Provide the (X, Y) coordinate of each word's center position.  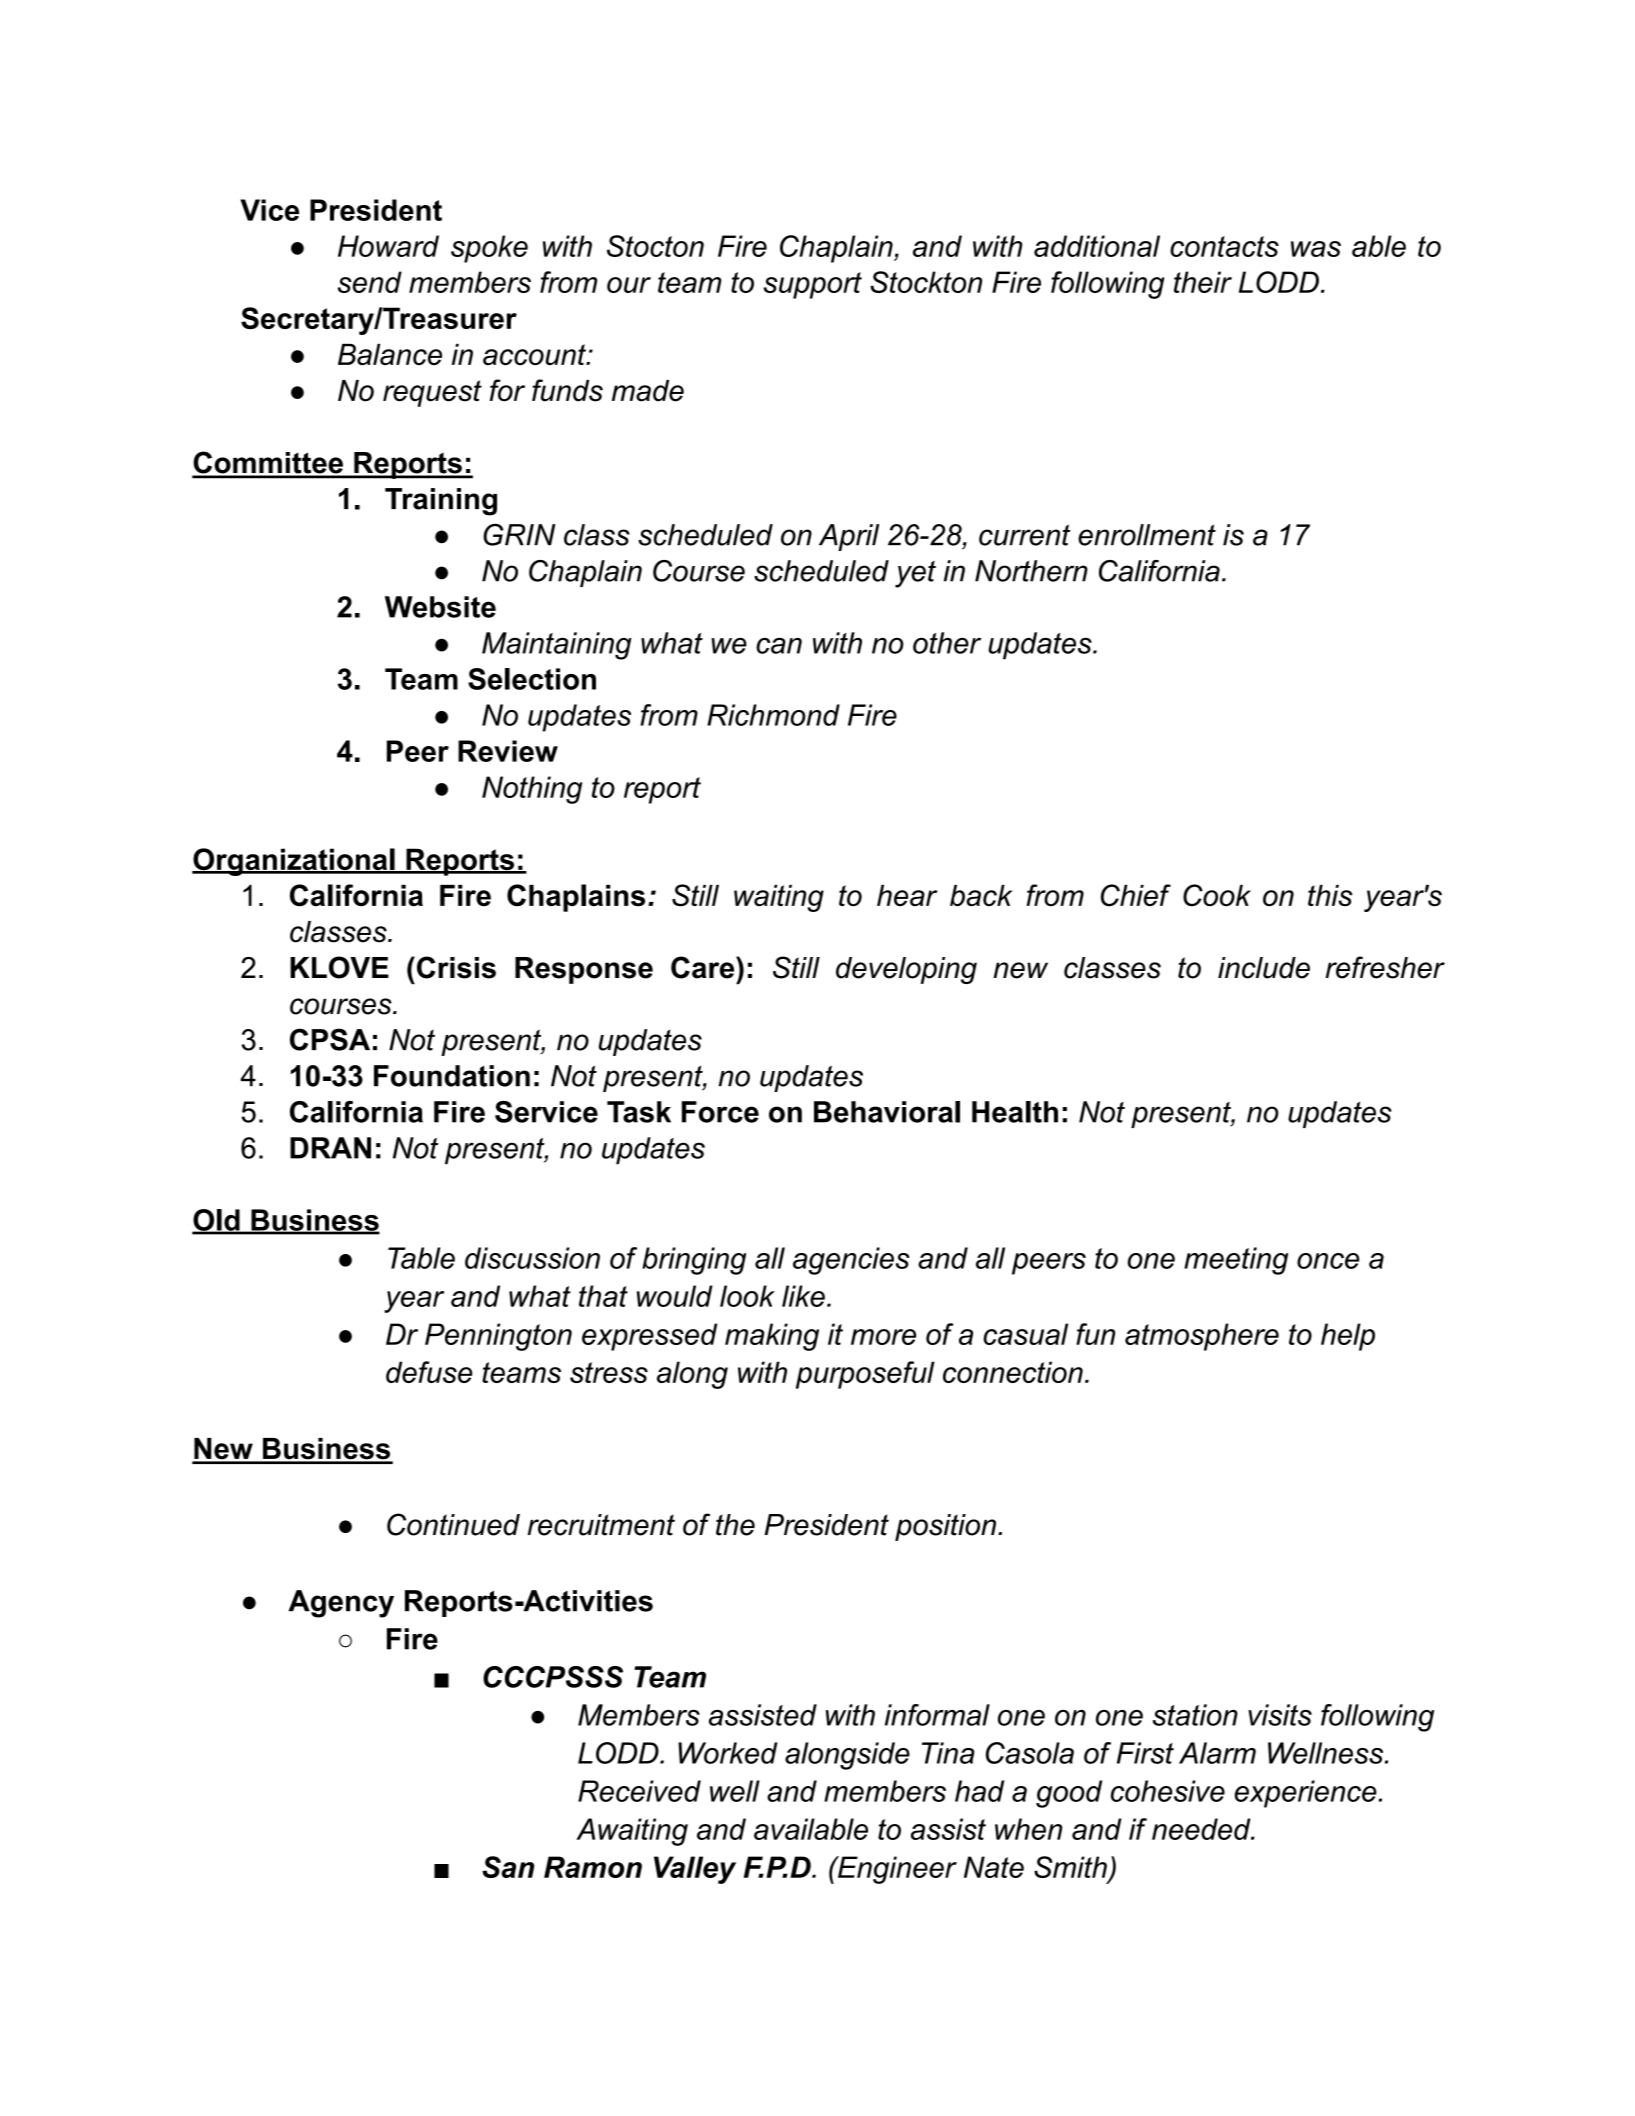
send (370, 282)
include (1264, 968)
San (508, 1867)
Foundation (452, 1076)
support (813, 285)
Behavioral (887, 1112)
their (1203, 282)
